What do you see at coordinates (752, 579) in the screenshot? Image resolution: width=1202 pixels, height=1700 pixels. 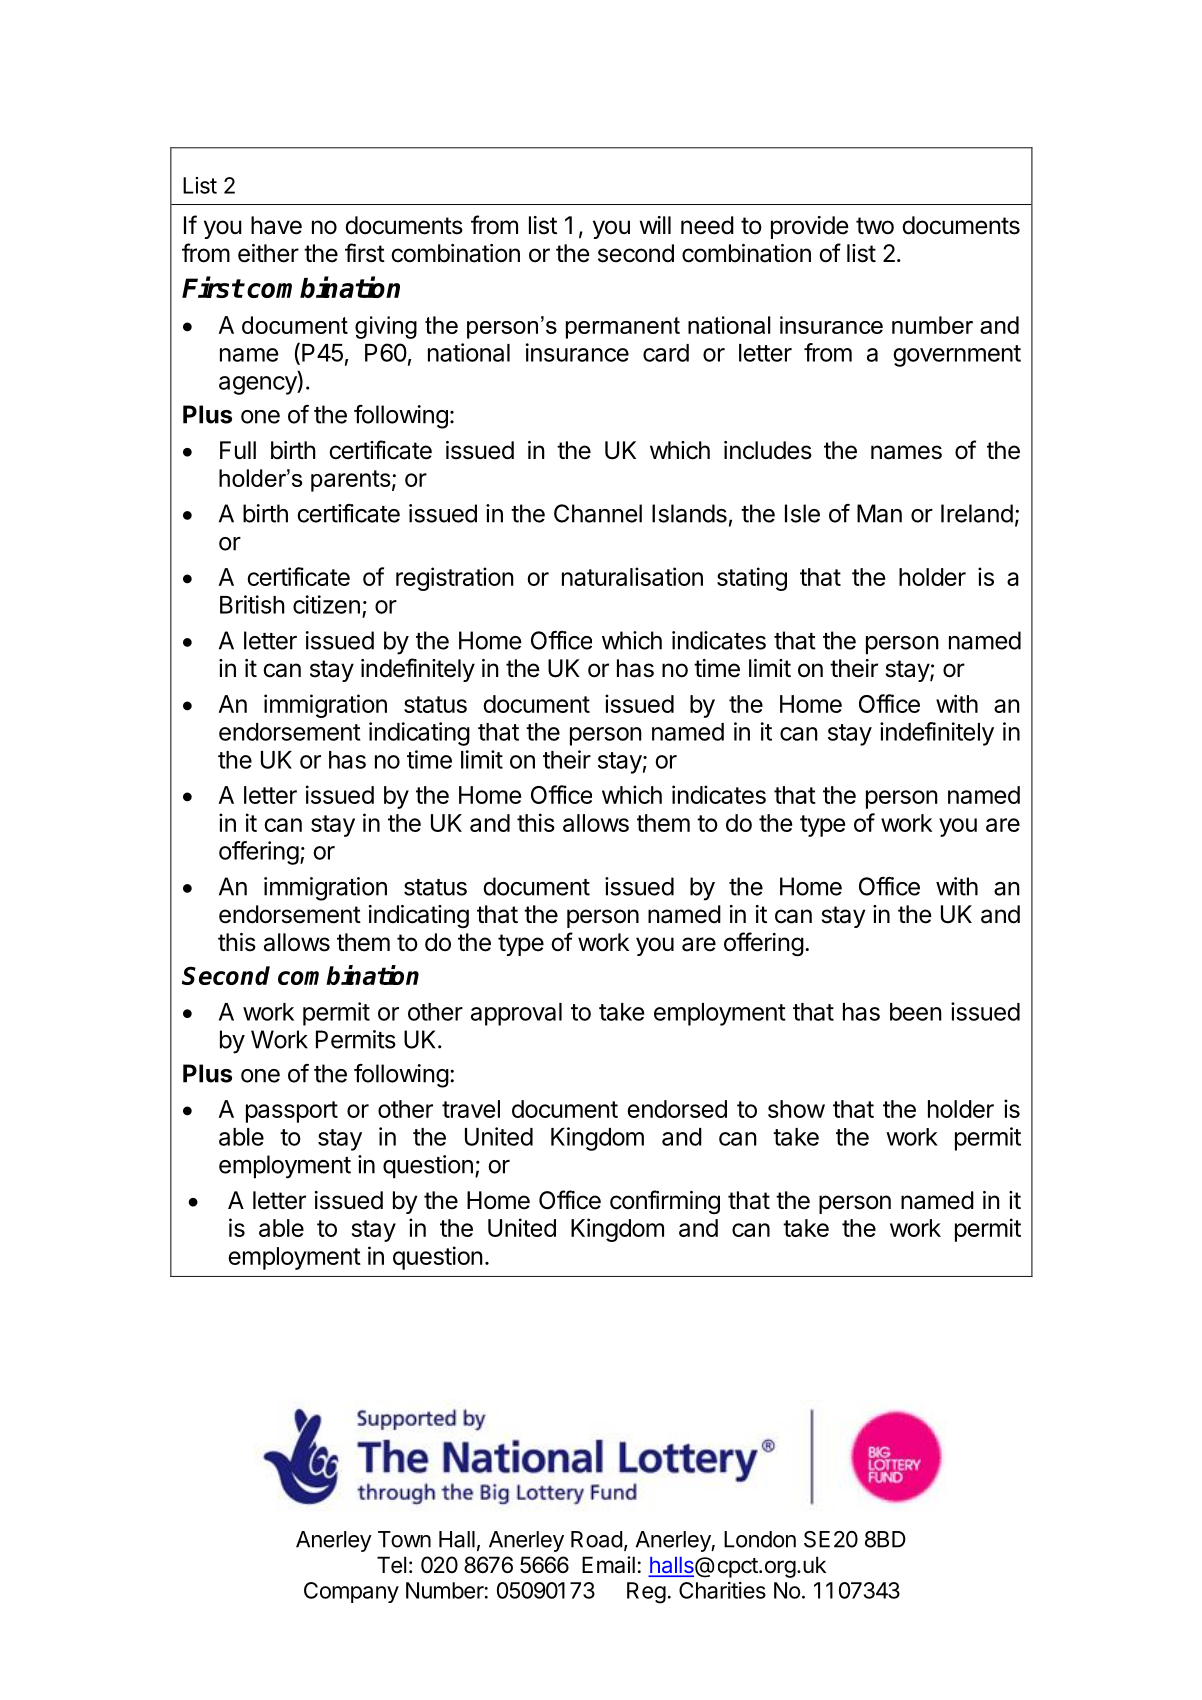 I see `stating` at bounding box center [752, 579].
